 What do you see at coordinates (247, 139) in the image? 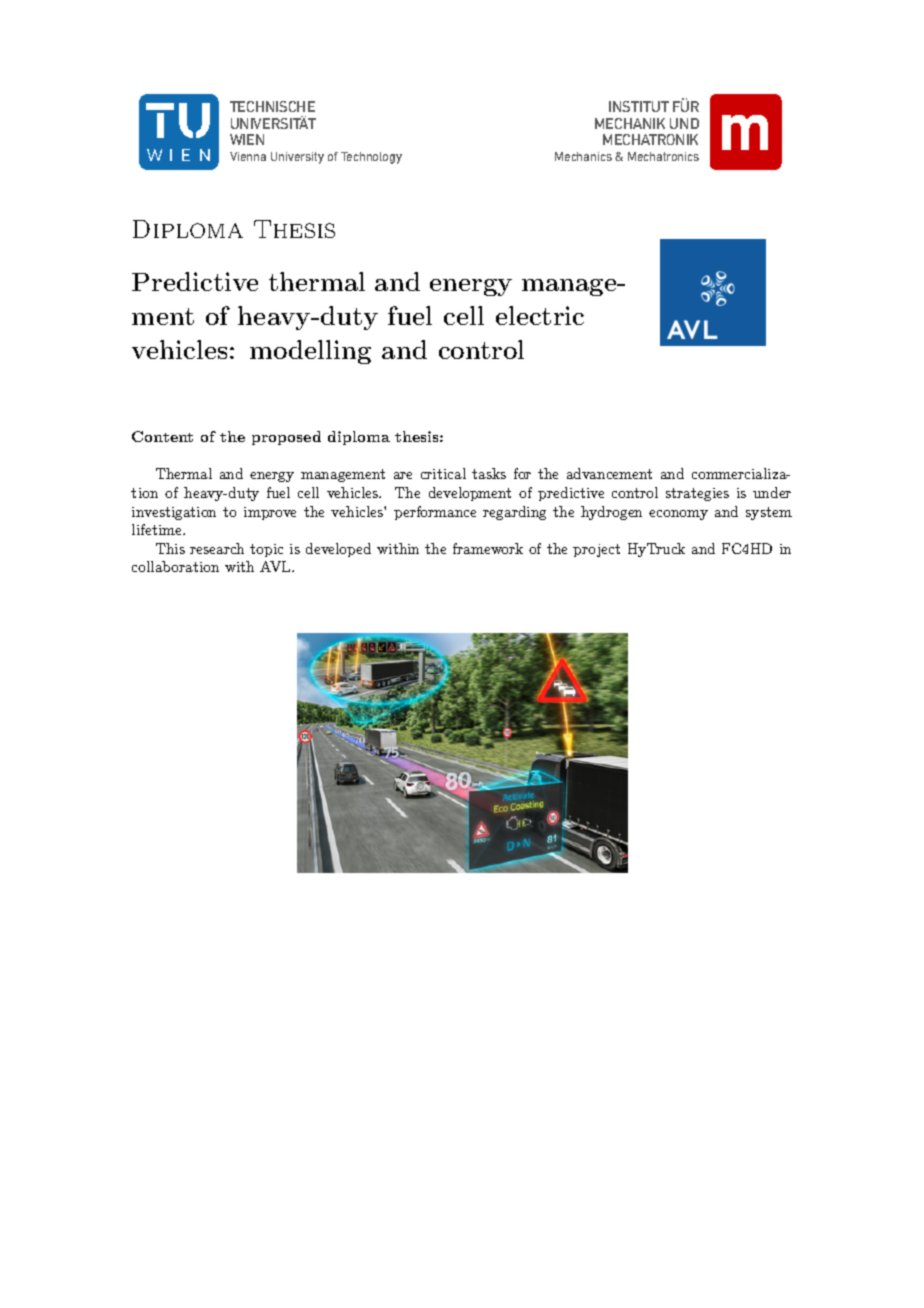
I see `WIEN` at bounding box center [247, 139].
